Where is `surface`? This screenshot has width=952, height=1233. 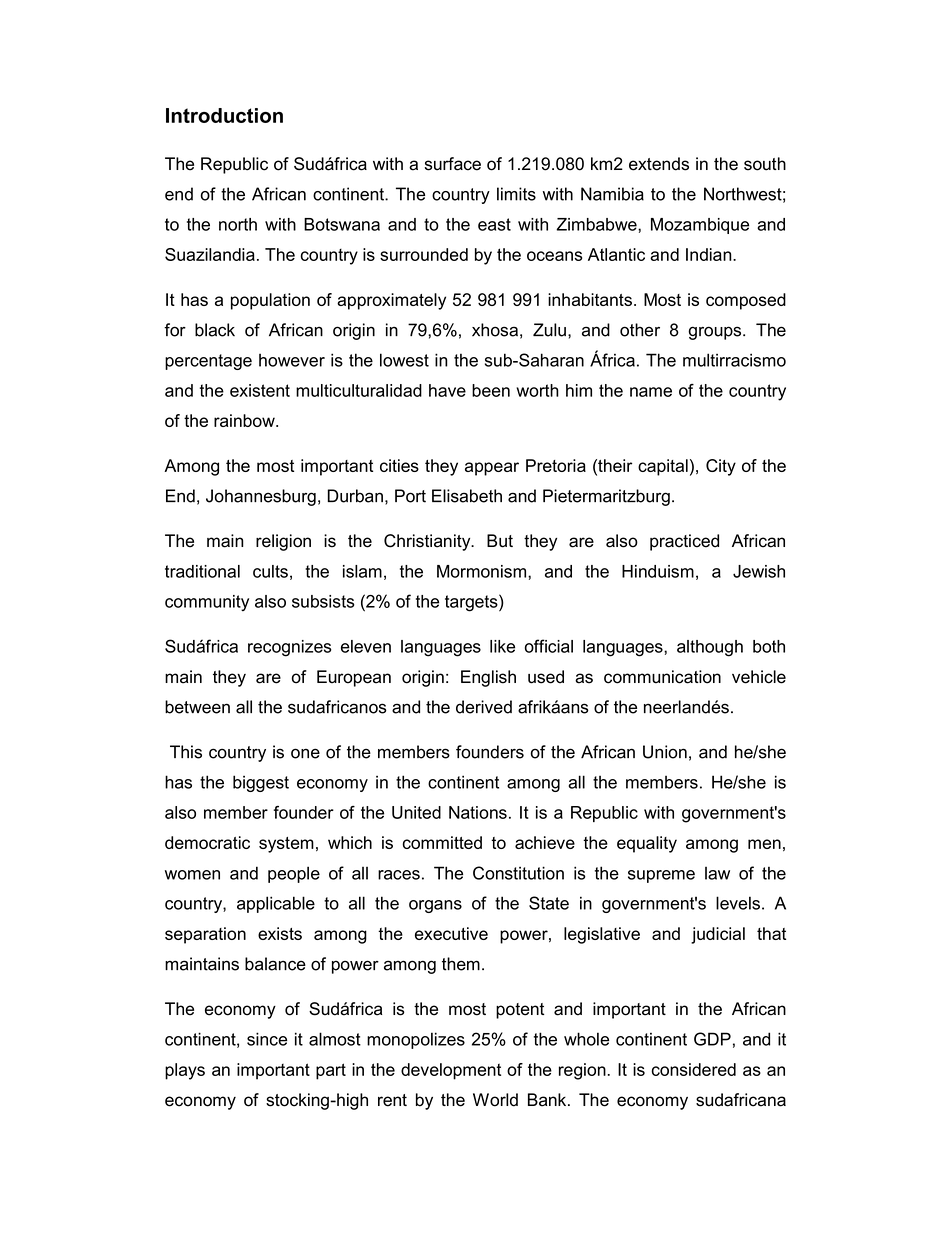 surface is located at coordinates (453, 164).
